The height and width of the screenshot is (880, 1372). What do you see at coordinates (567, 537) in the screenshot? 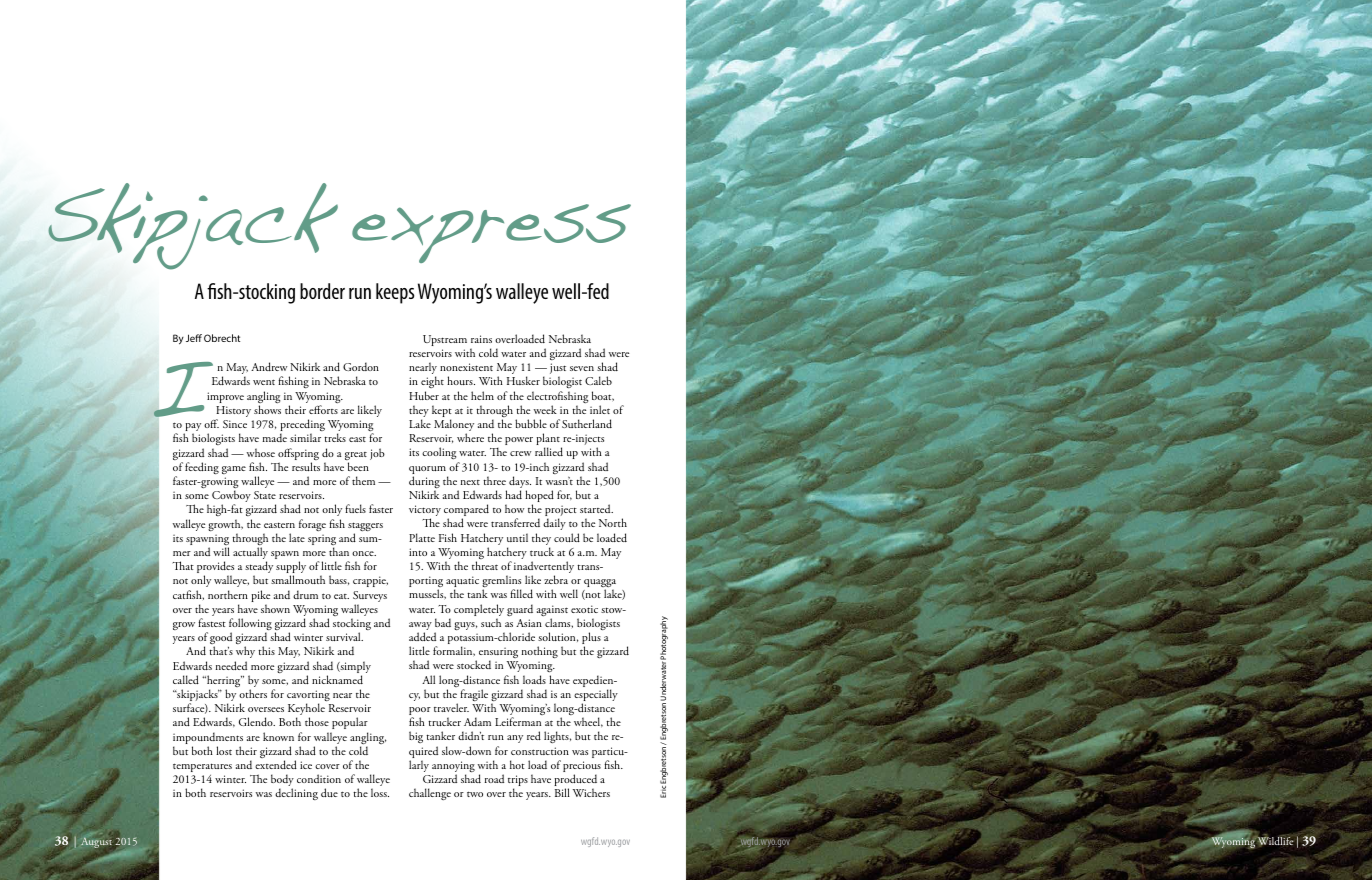
I see `could` at bounding box center [567, 537].
